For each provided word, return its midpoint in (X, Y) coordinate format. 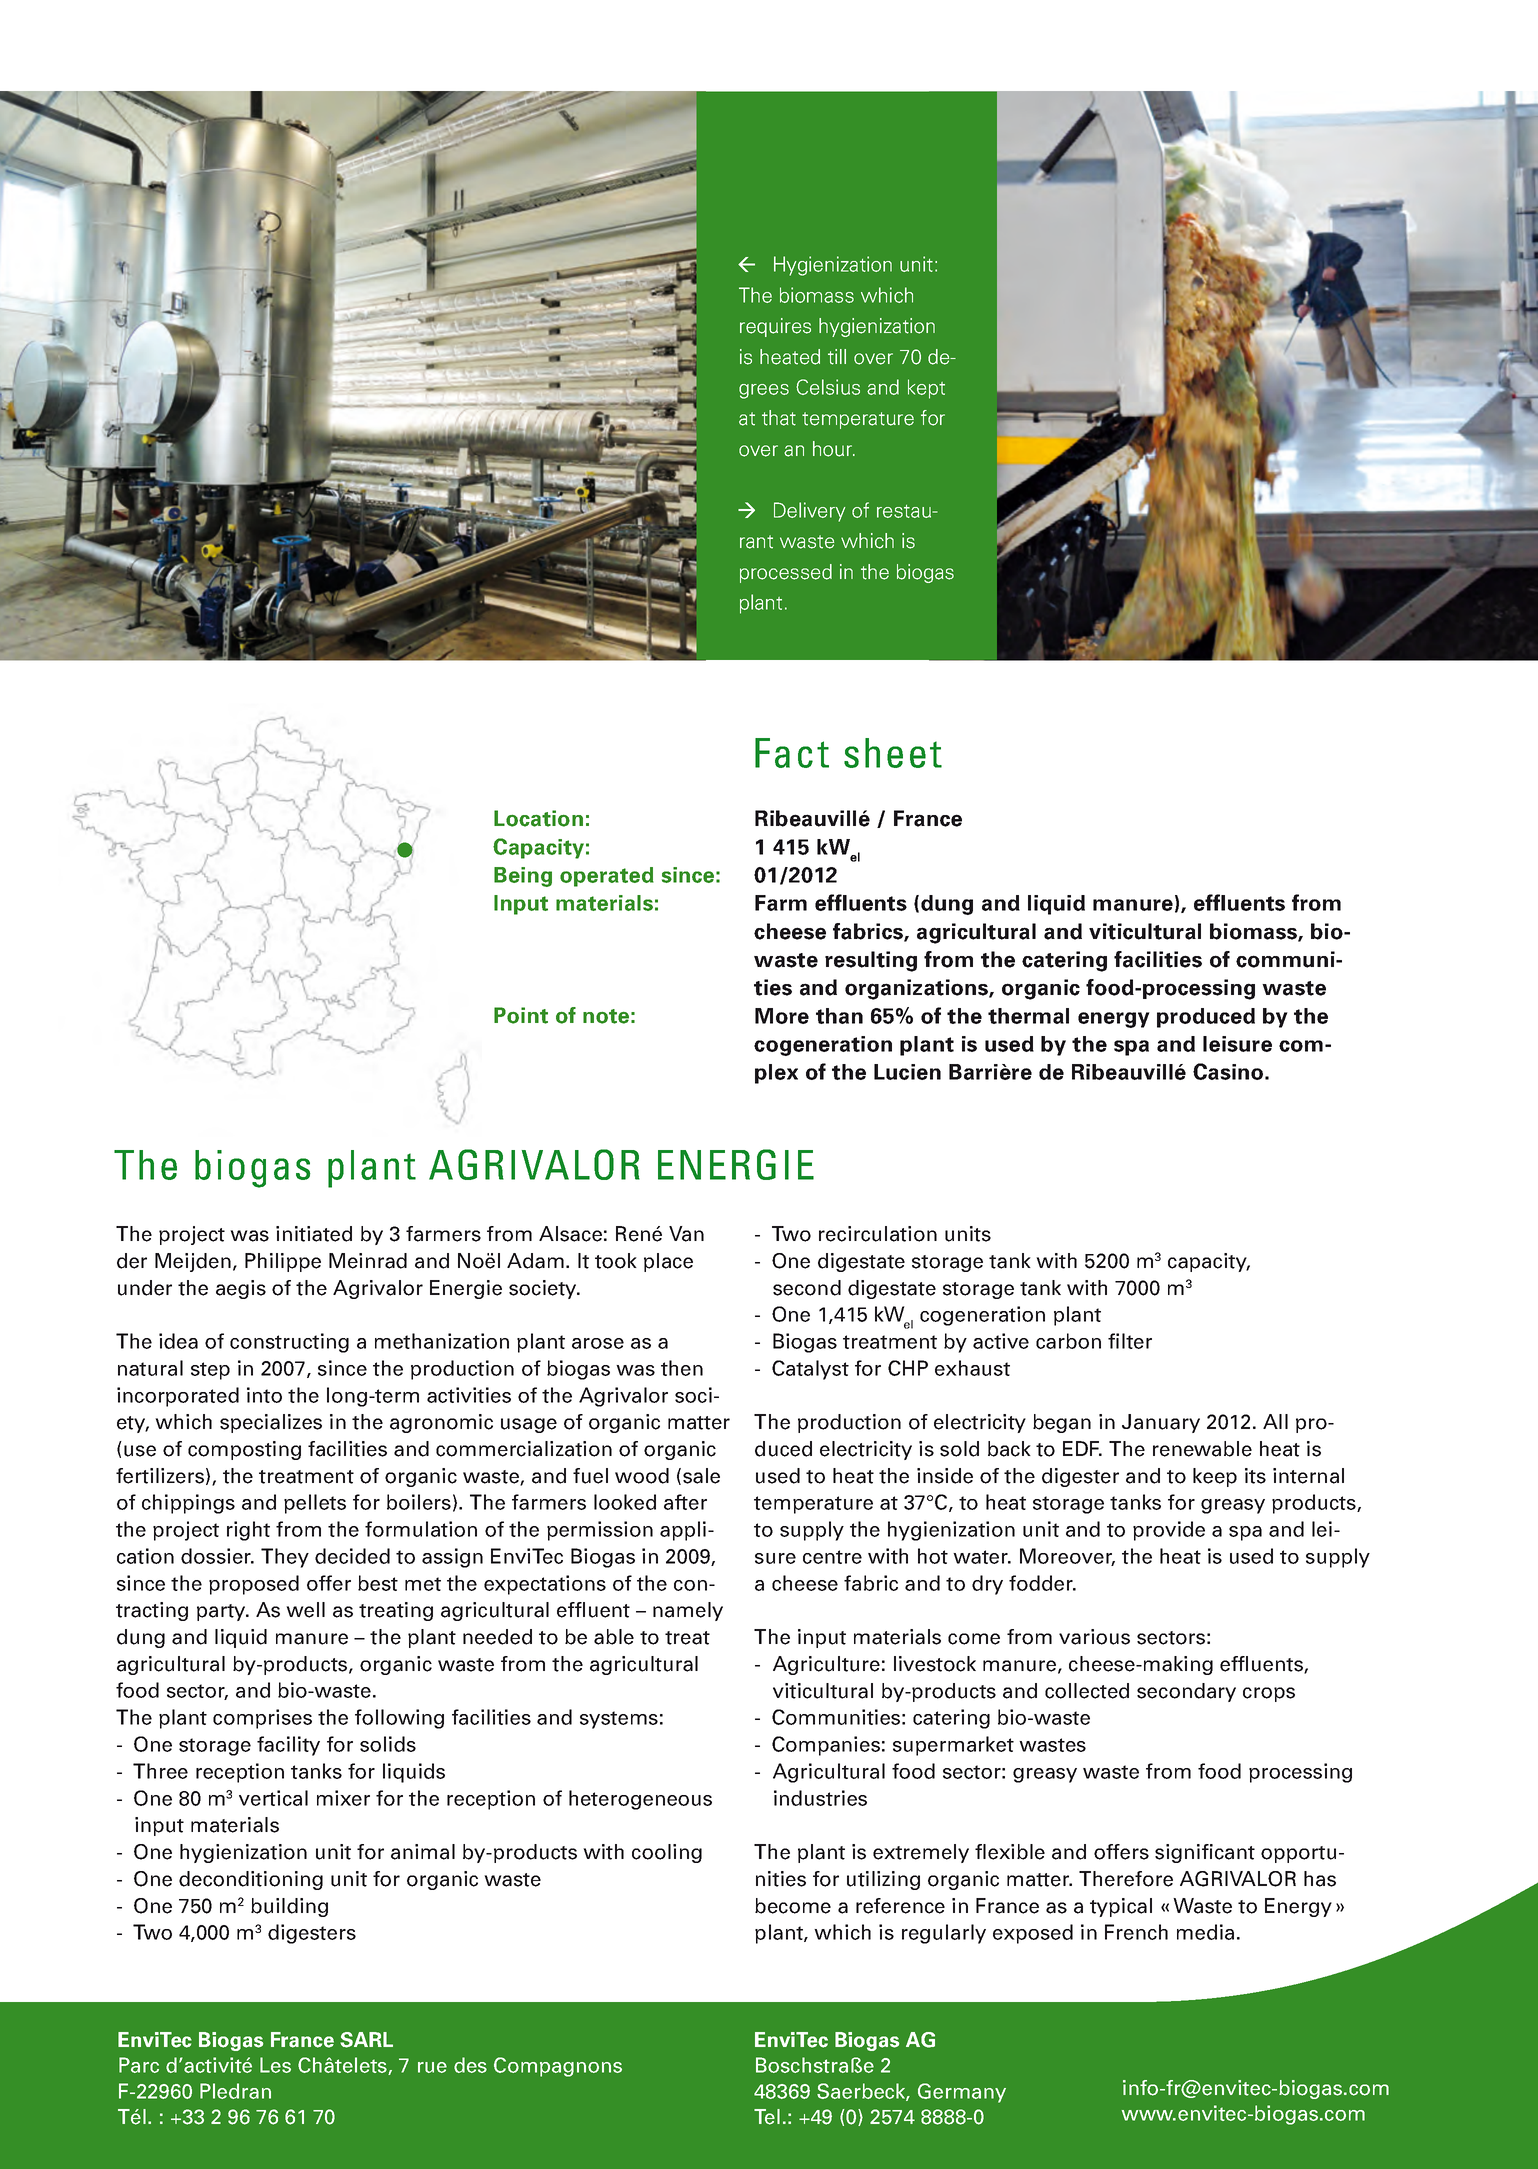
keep (1215, 1477)
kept (926, 389)
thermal (1028, 1016)
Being (523, 877)
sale (701, 1476)
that (779, 418)
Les (275, 2065)
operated (607, 877)
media (1205, 1932)
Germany (962, 2093)
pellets (315, 1504)
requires (775, 327)
